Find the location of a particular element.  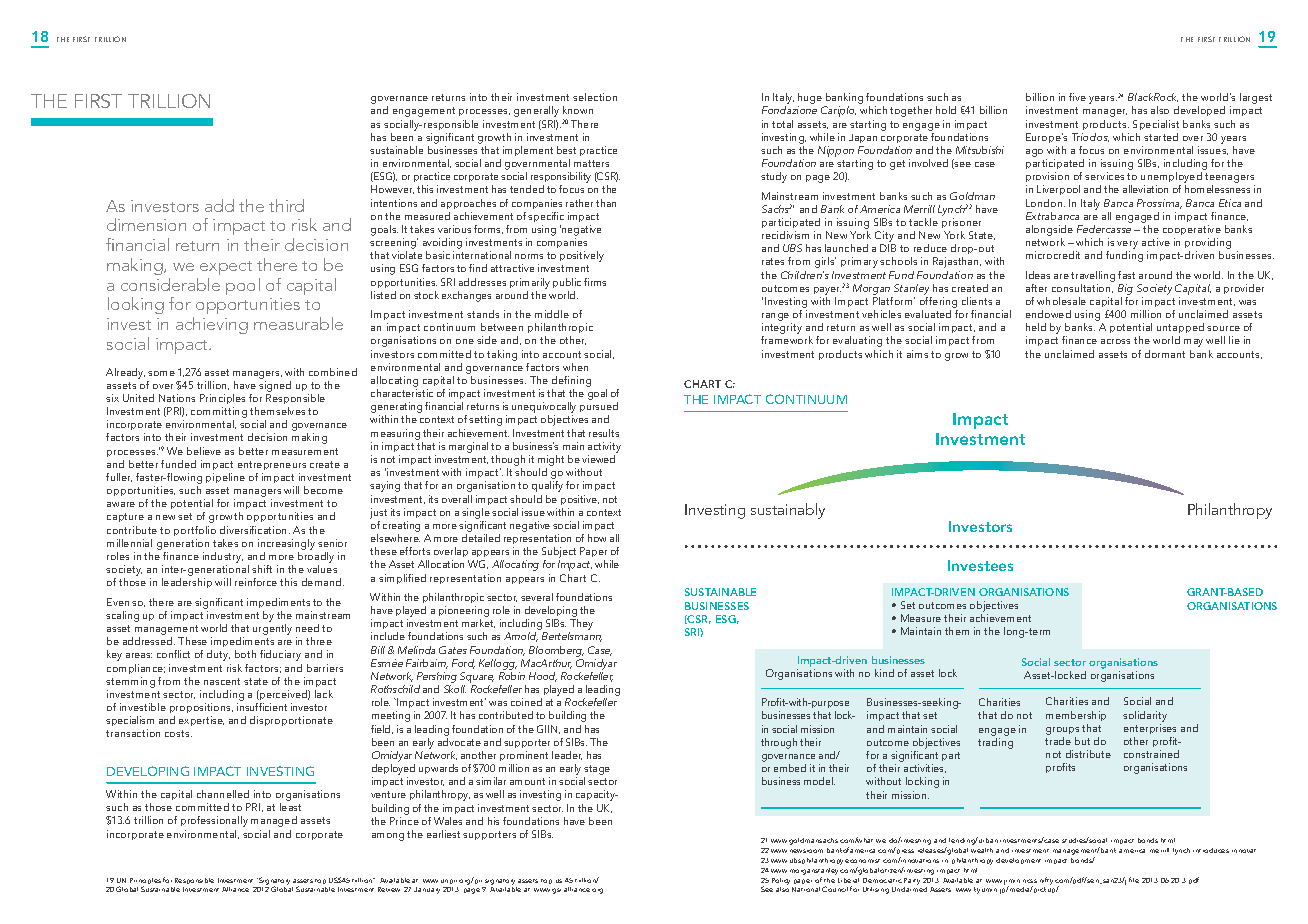

managed is located at coordinates (274, 821).
